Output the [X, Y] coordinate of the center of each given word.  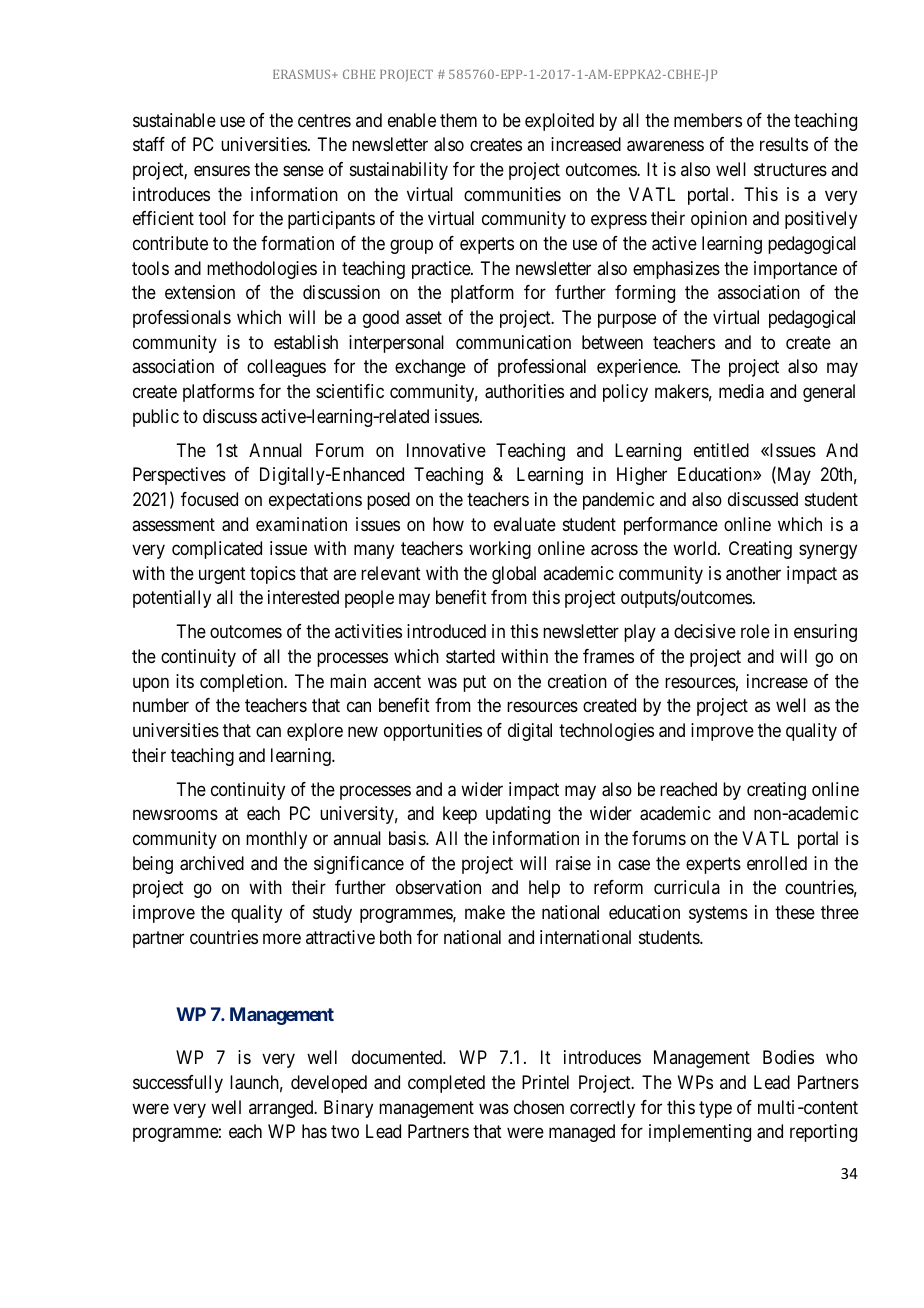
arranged [282, 1109]
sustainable [174, 120]
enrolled [777, 863]
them [458, 120]
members [708, 120]
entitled [721, 450]
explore [315, 732]
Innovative [446, 450]
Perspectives [179, 476]
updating [518, 815]
